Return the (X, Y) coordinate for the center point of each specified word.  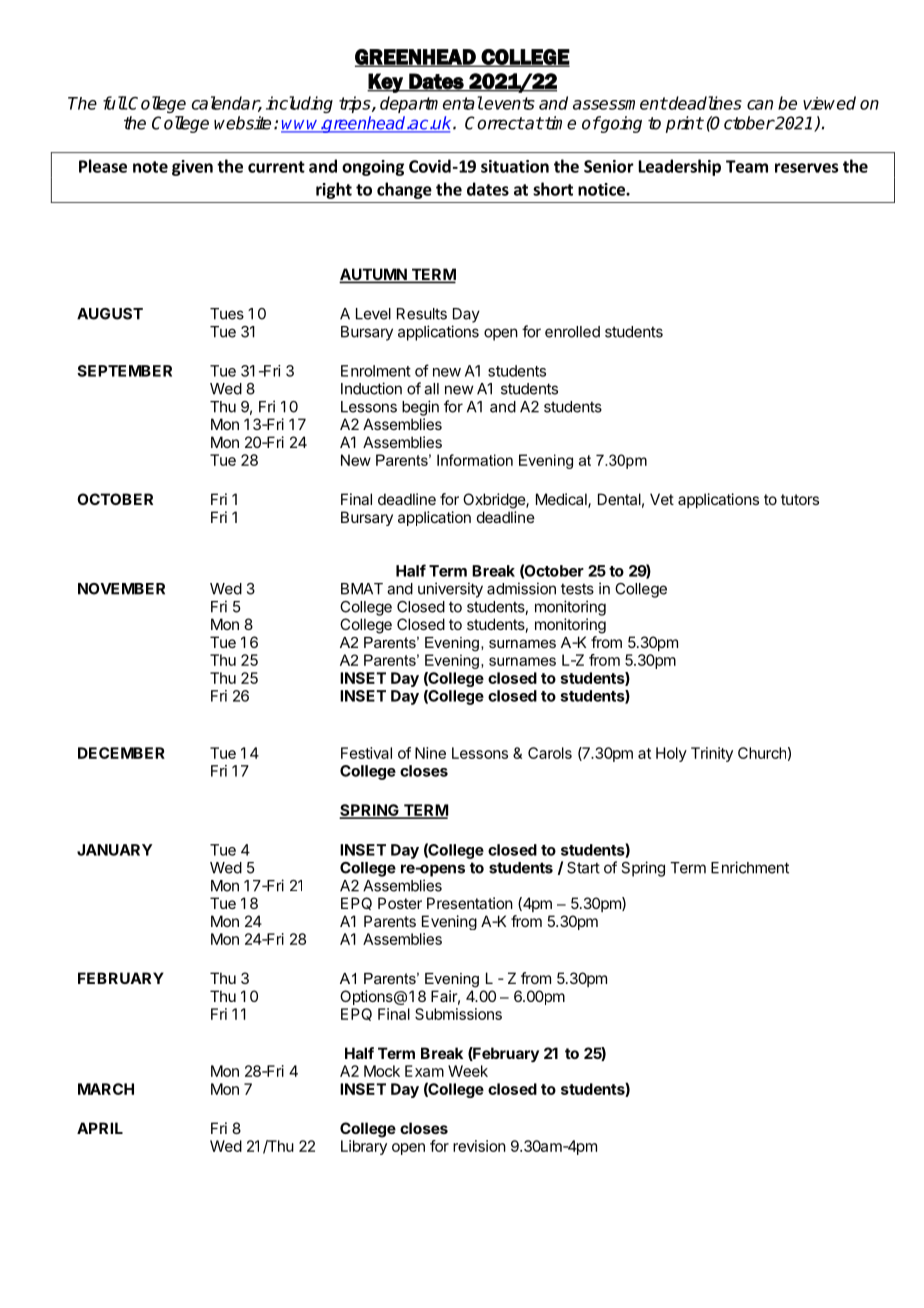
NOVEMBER (121, 589)
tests (577, 589)
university (450, 590)
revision (479, 1146)
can (760, 105)
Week (468, 1071)
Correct (494, 123)
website (242, 123)
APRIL (100, 1128)
